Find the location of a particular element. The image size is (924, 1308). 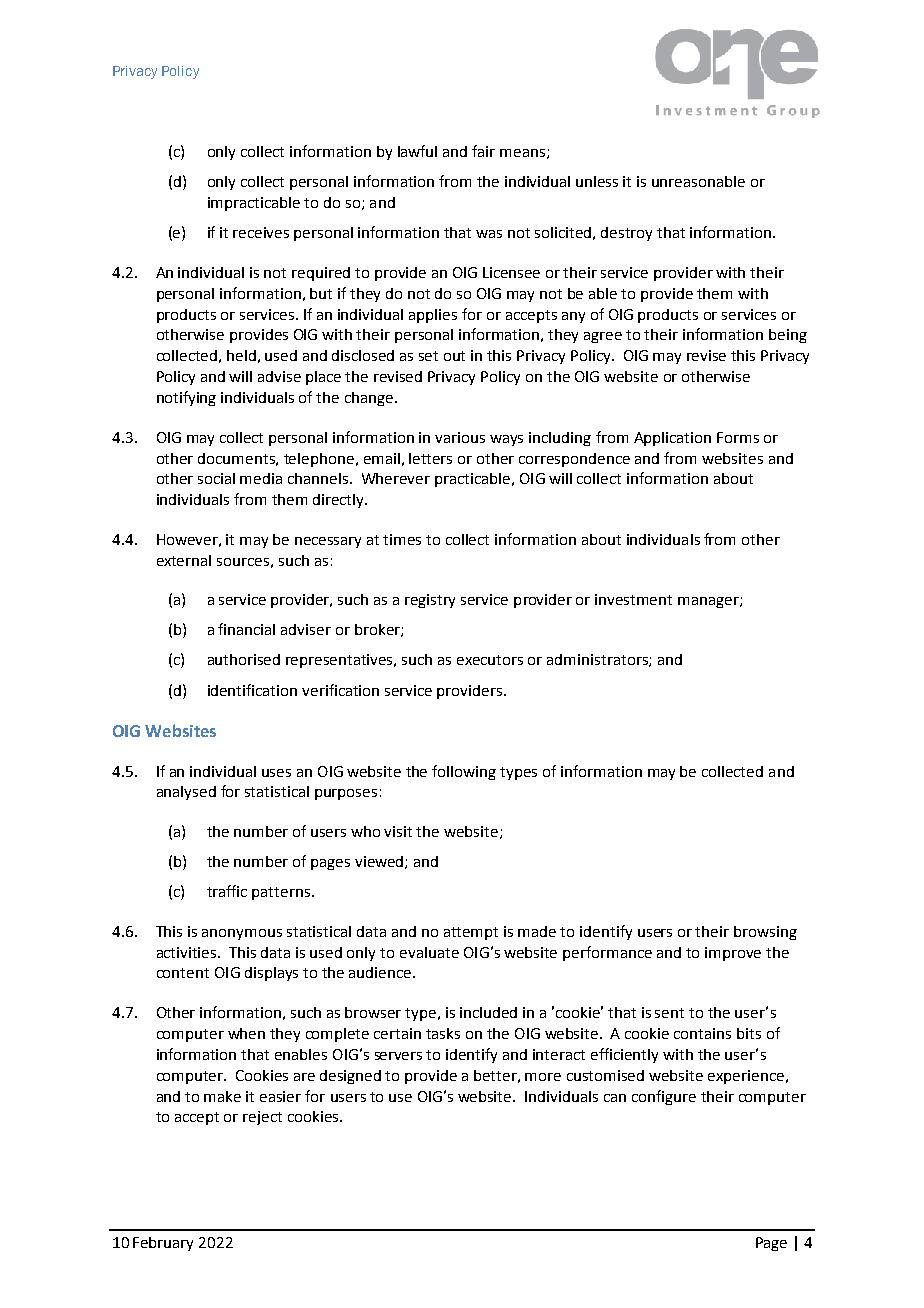

fair is located at coordinates (483, 151).
